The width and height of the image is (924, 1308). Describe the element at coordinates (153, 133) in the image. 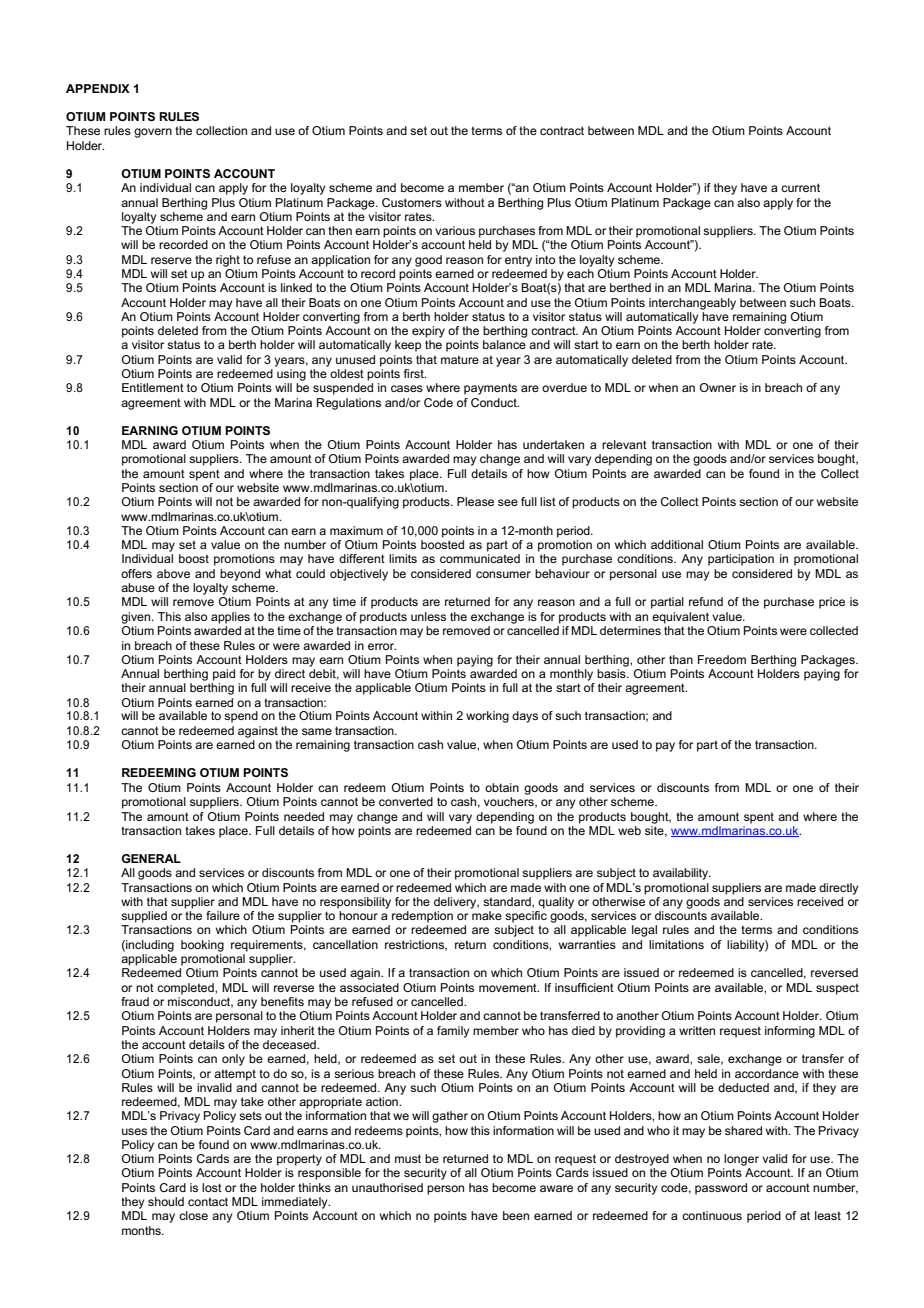

I see `govern` at that location.
